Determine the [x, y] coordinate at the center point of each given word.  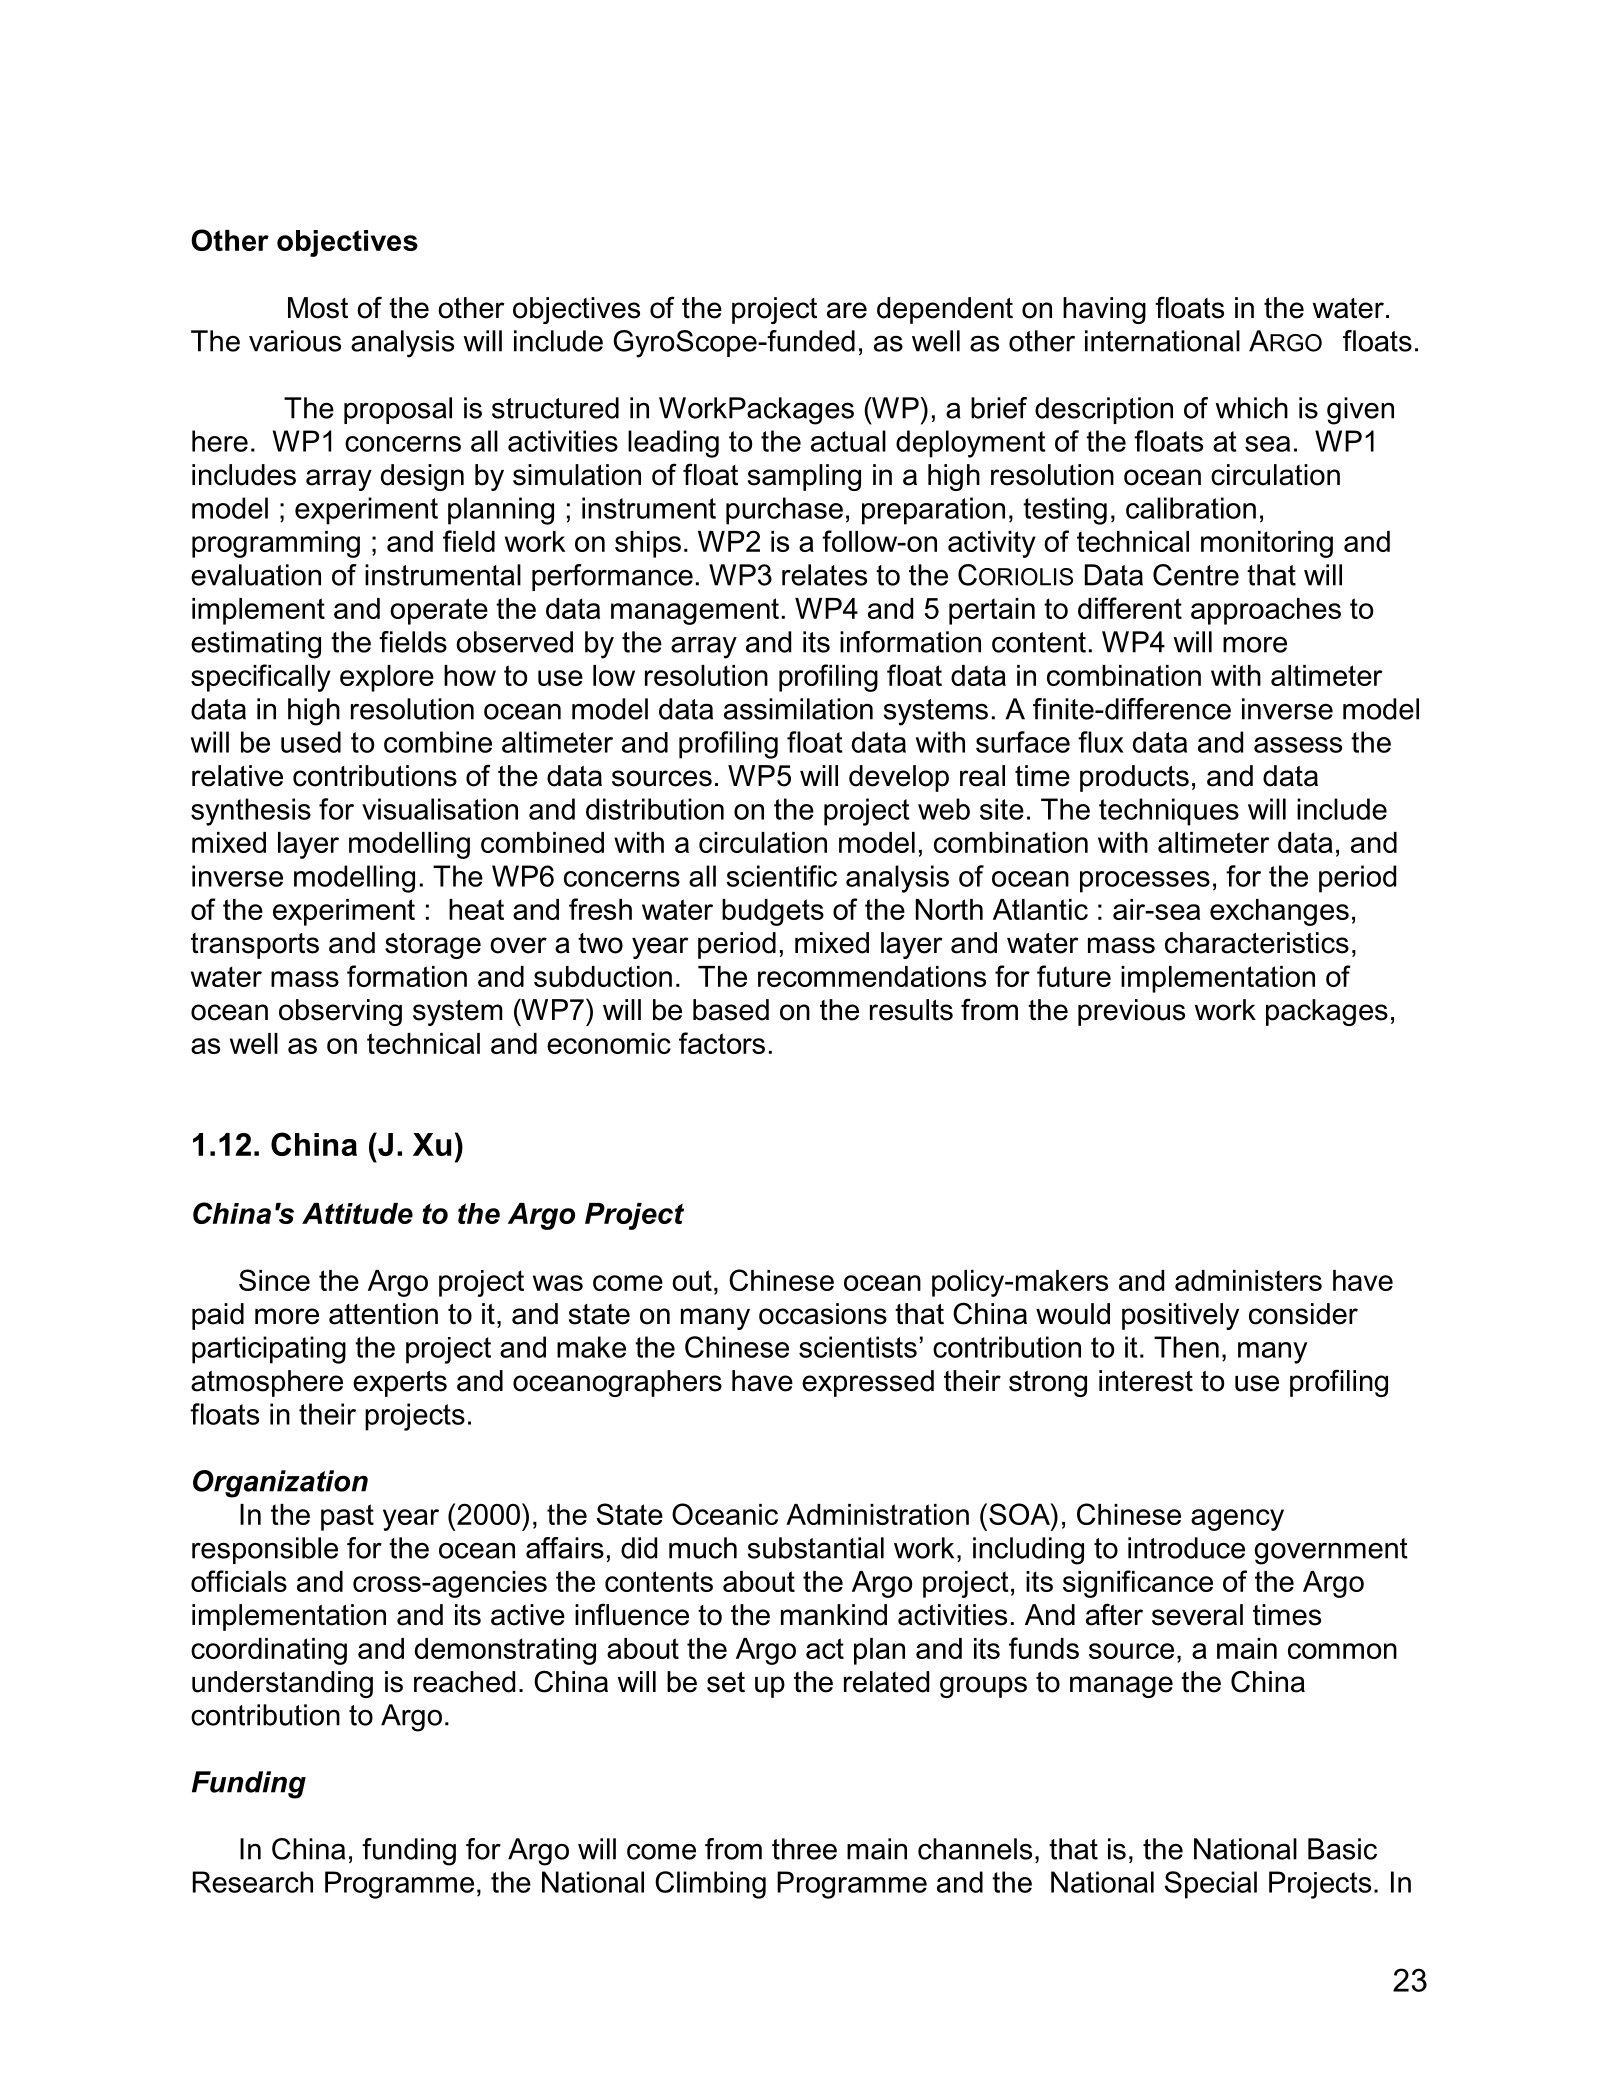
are [847, 310]
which [1251, 408]
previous [1131, 1012]
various [295, 341]
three [804, 1849]
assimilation [798, 709]
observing [340, 1012]
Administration [877, 1514]
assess [1298, 745]
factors [722, 1043]
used [311, 742]
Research [253, 1882]
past [347, 1517]
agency [1237, 1520]
